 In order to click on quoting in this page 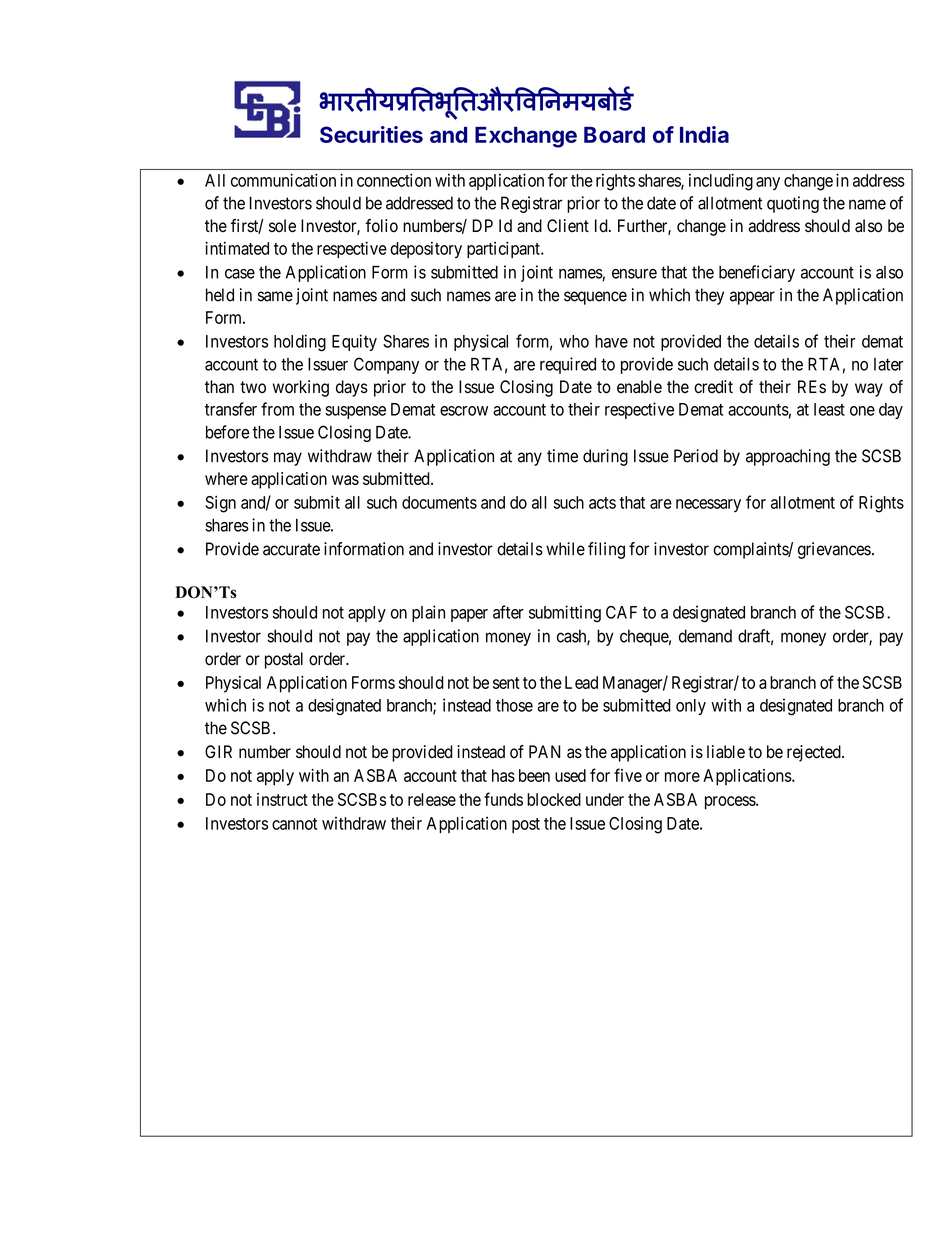, I will do `click(793, 204)`.
